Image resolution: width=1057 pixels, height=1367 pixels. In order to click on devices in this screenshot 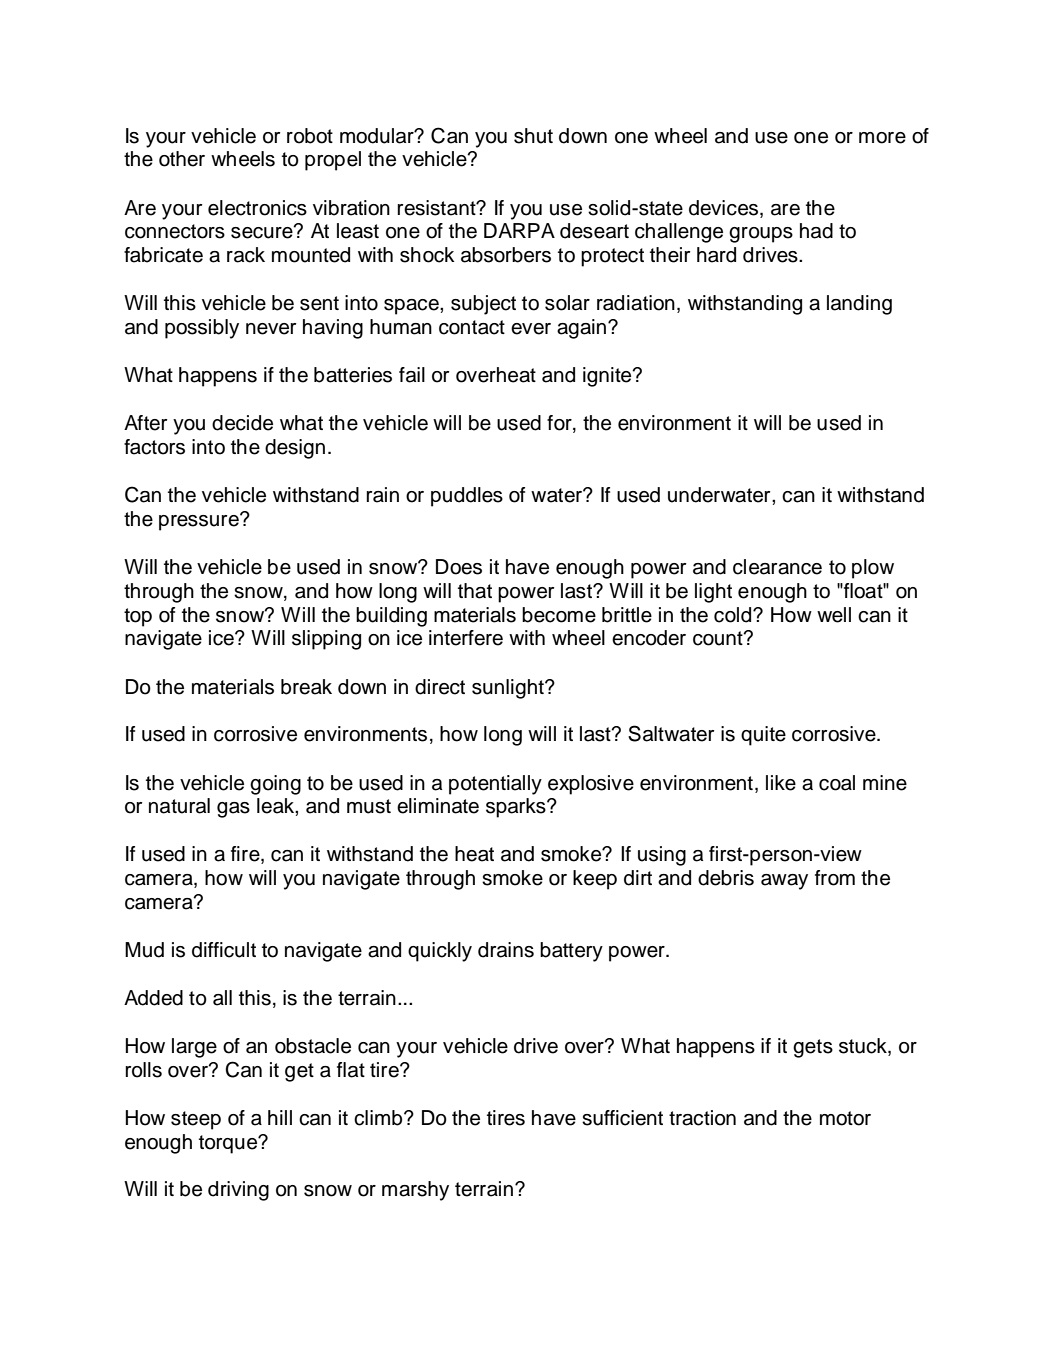, I will do `click(725, 209)`.
